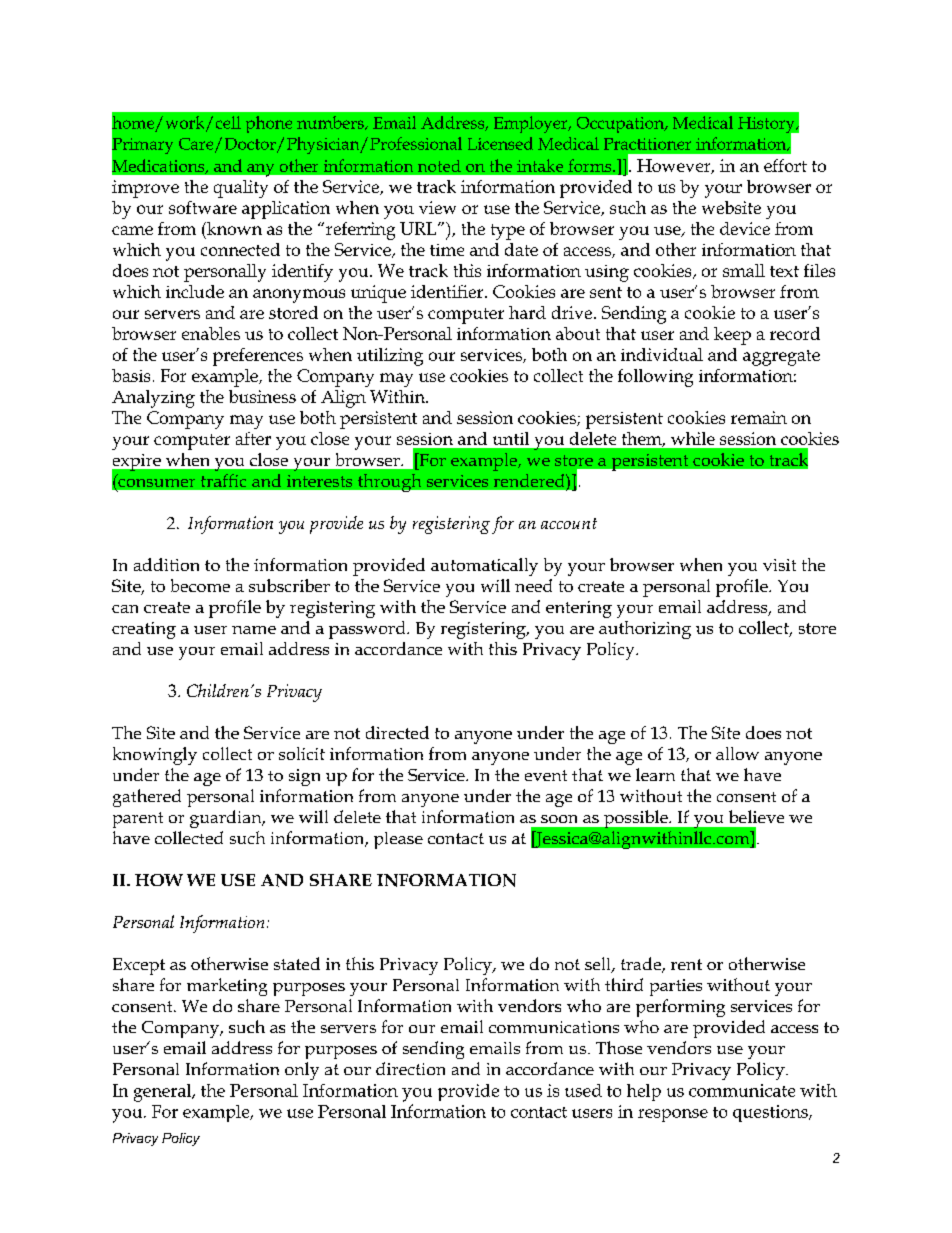  I want to click on utilizing, so click(390, 357).
